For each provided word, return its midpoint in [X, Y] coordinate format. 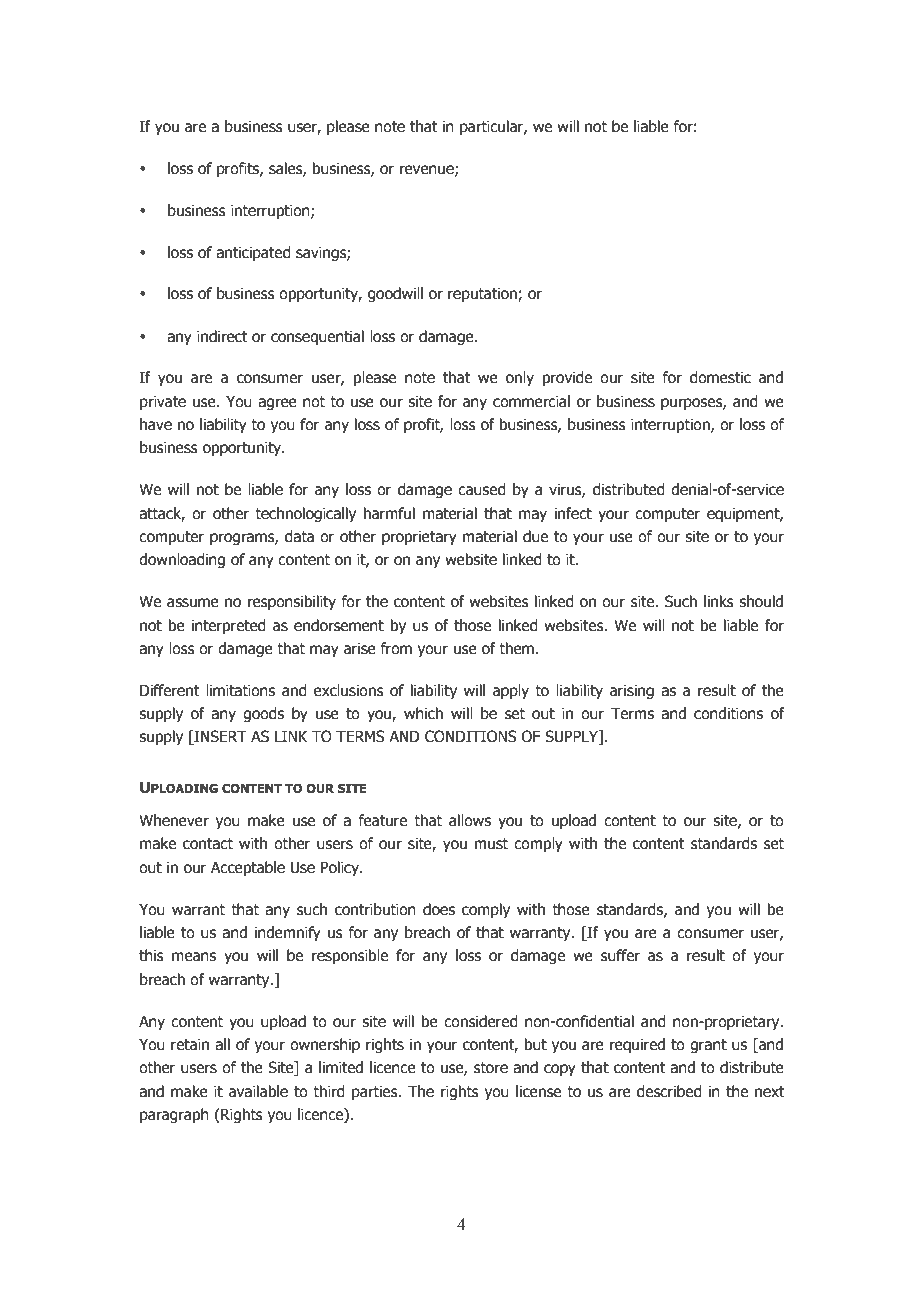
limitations [240, 690]
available [258, 1091]
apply [511, 691]
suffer [620, 955]
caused [482, 489]
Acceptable [248, 868]
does [439, 909]
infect [573, 513]
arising [632, 691]
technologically [305, 514]
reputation [483, 294]
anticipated [253, 253]
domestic [720, 377]
